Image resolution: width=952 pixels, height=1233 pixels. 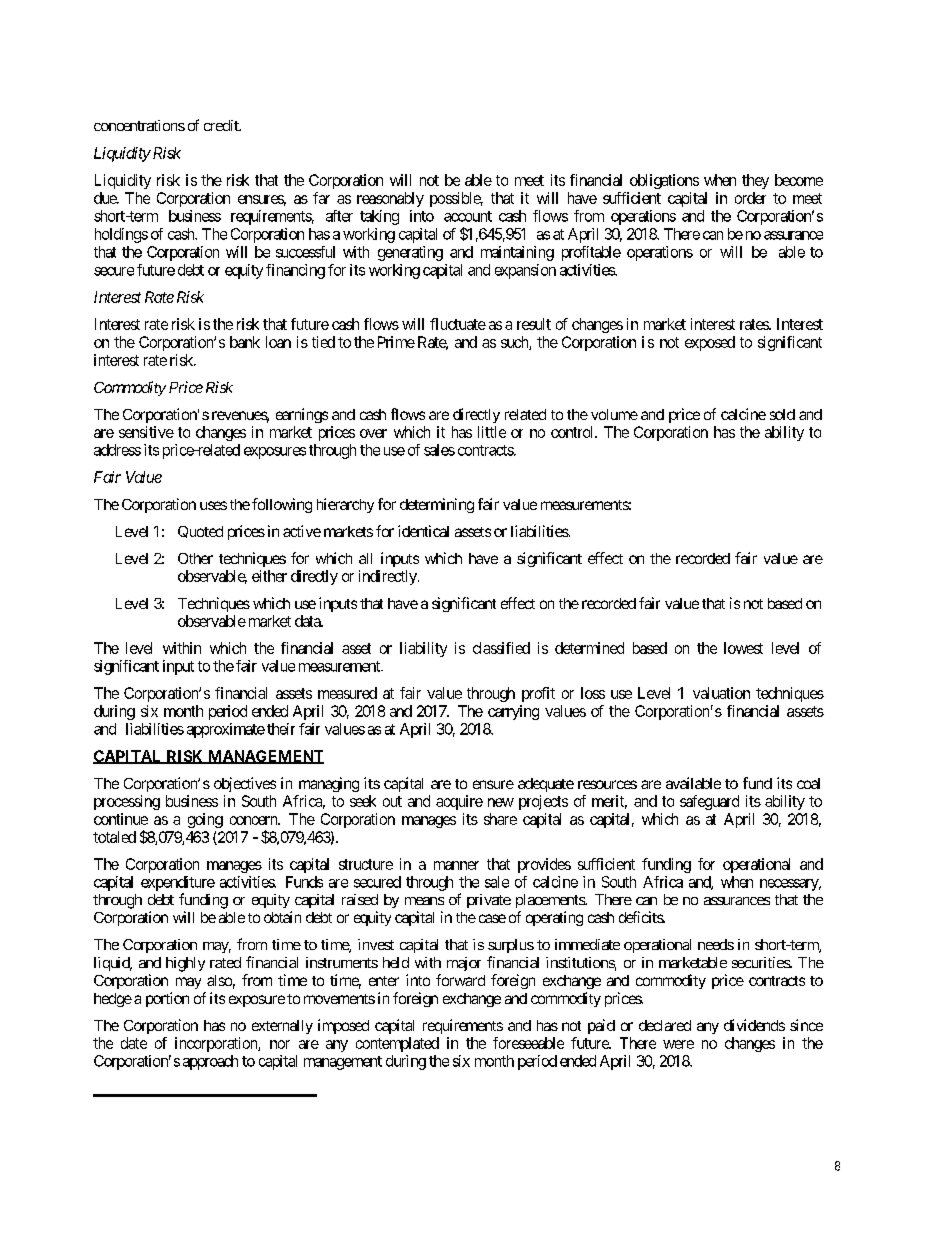 I want to click on they, so click(x=755, y=181).
